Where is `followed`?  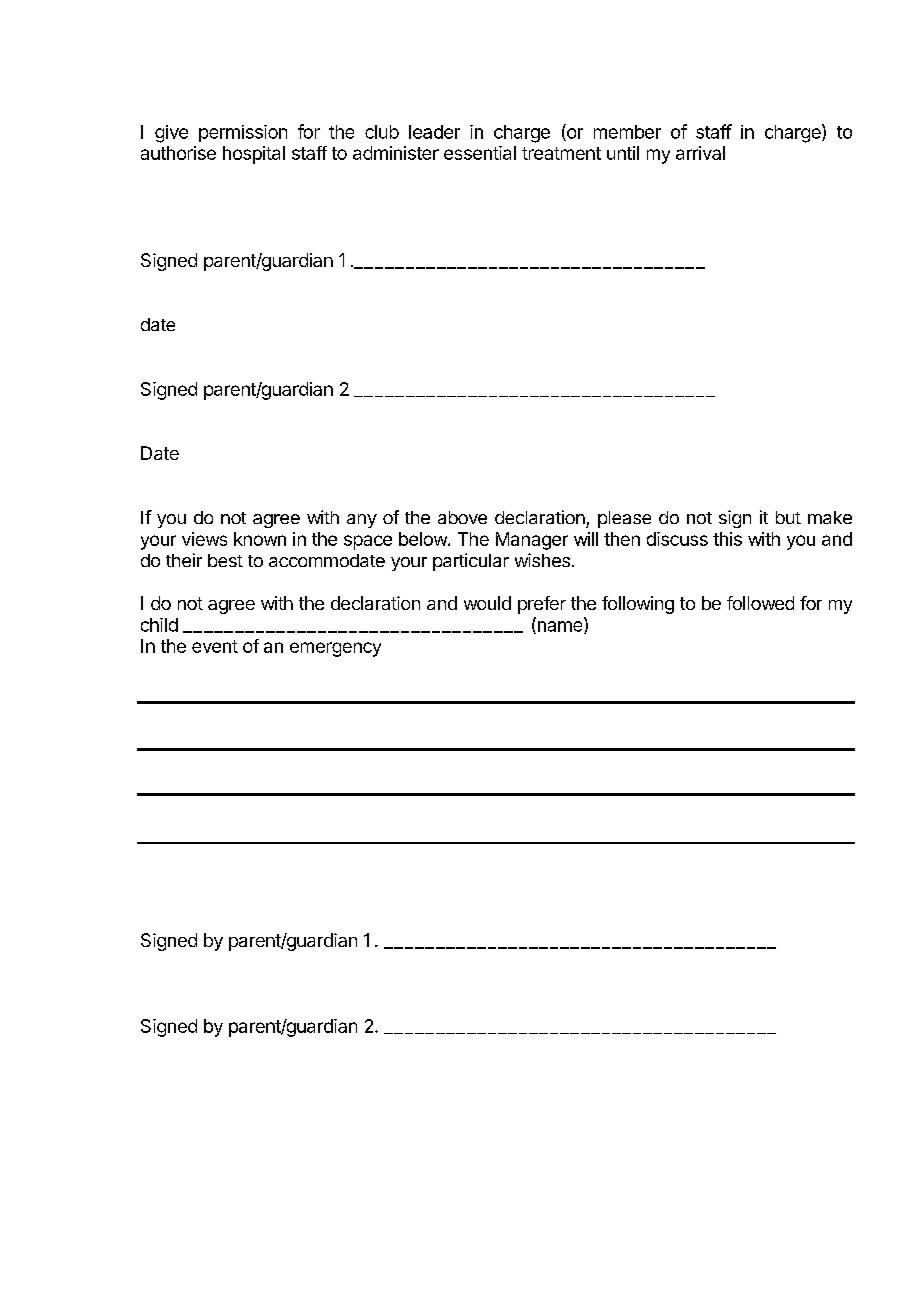 followed is located at coordinates (760, 603).
